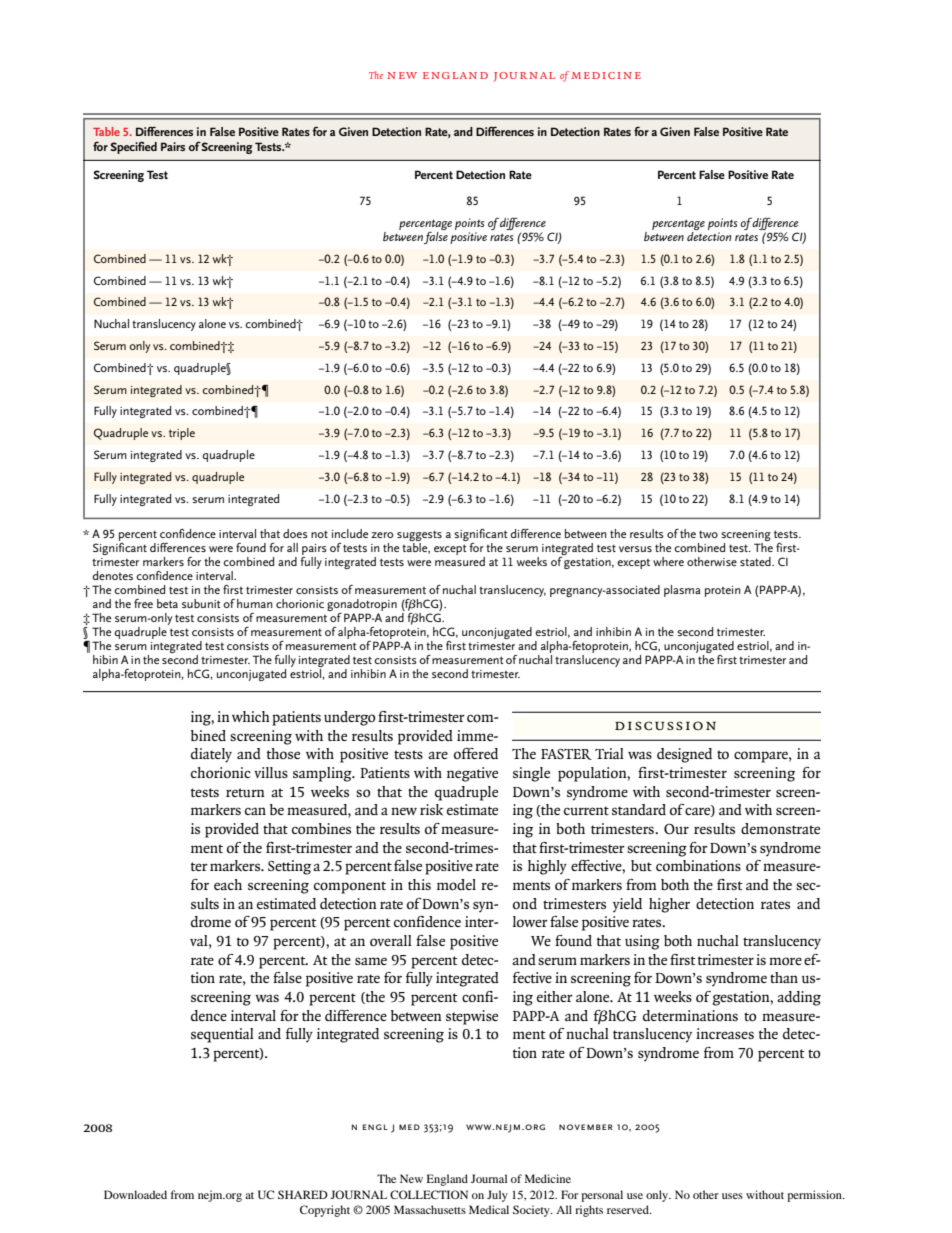 The image size is (952, 1233). What do you see at coordinates (497, 1196) in the document?
I see `July` at bounding box center [497, 1196].
